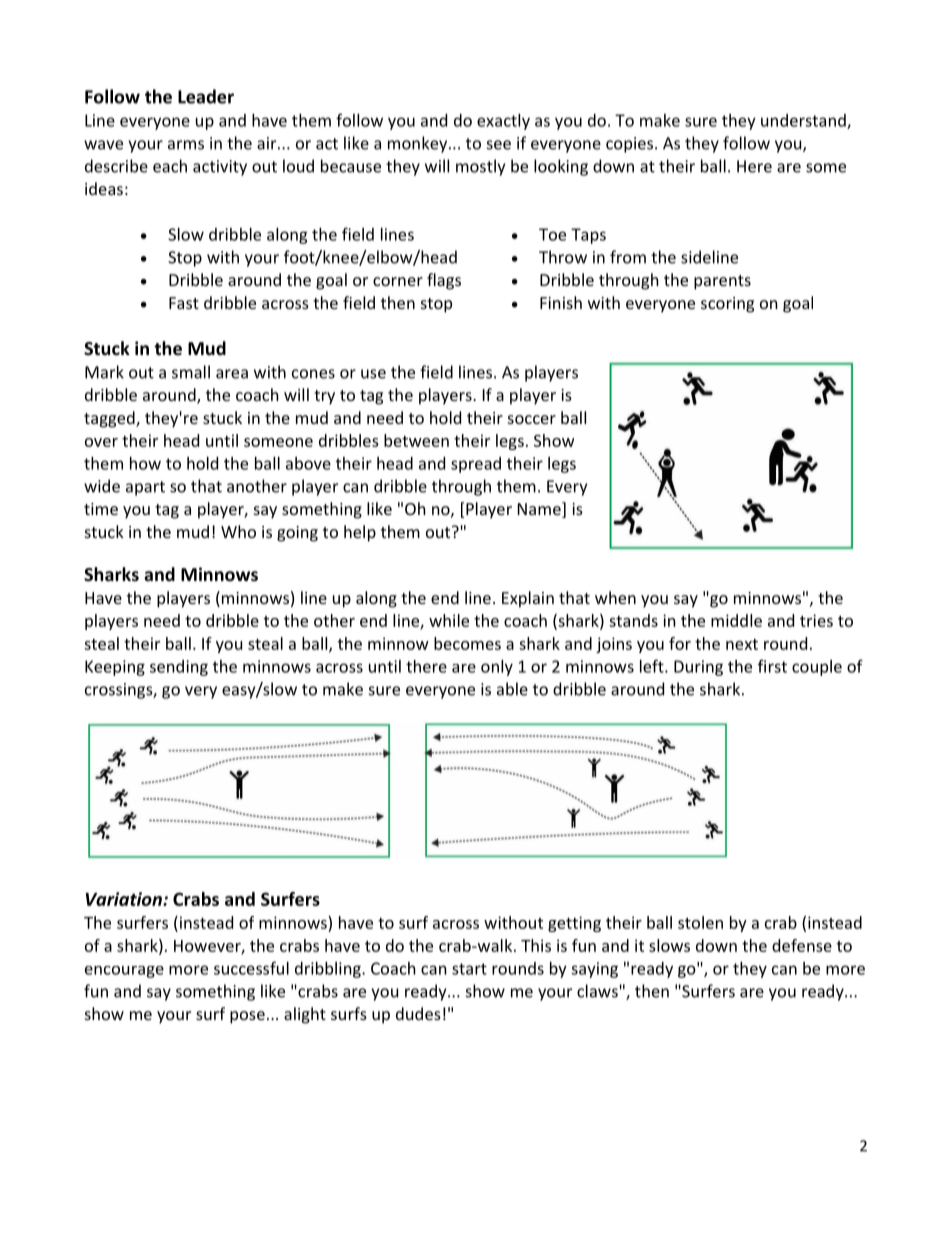  What do you see at coordinates (512, 689) in the page?
I see `able` at bounding box center [512, 689].
